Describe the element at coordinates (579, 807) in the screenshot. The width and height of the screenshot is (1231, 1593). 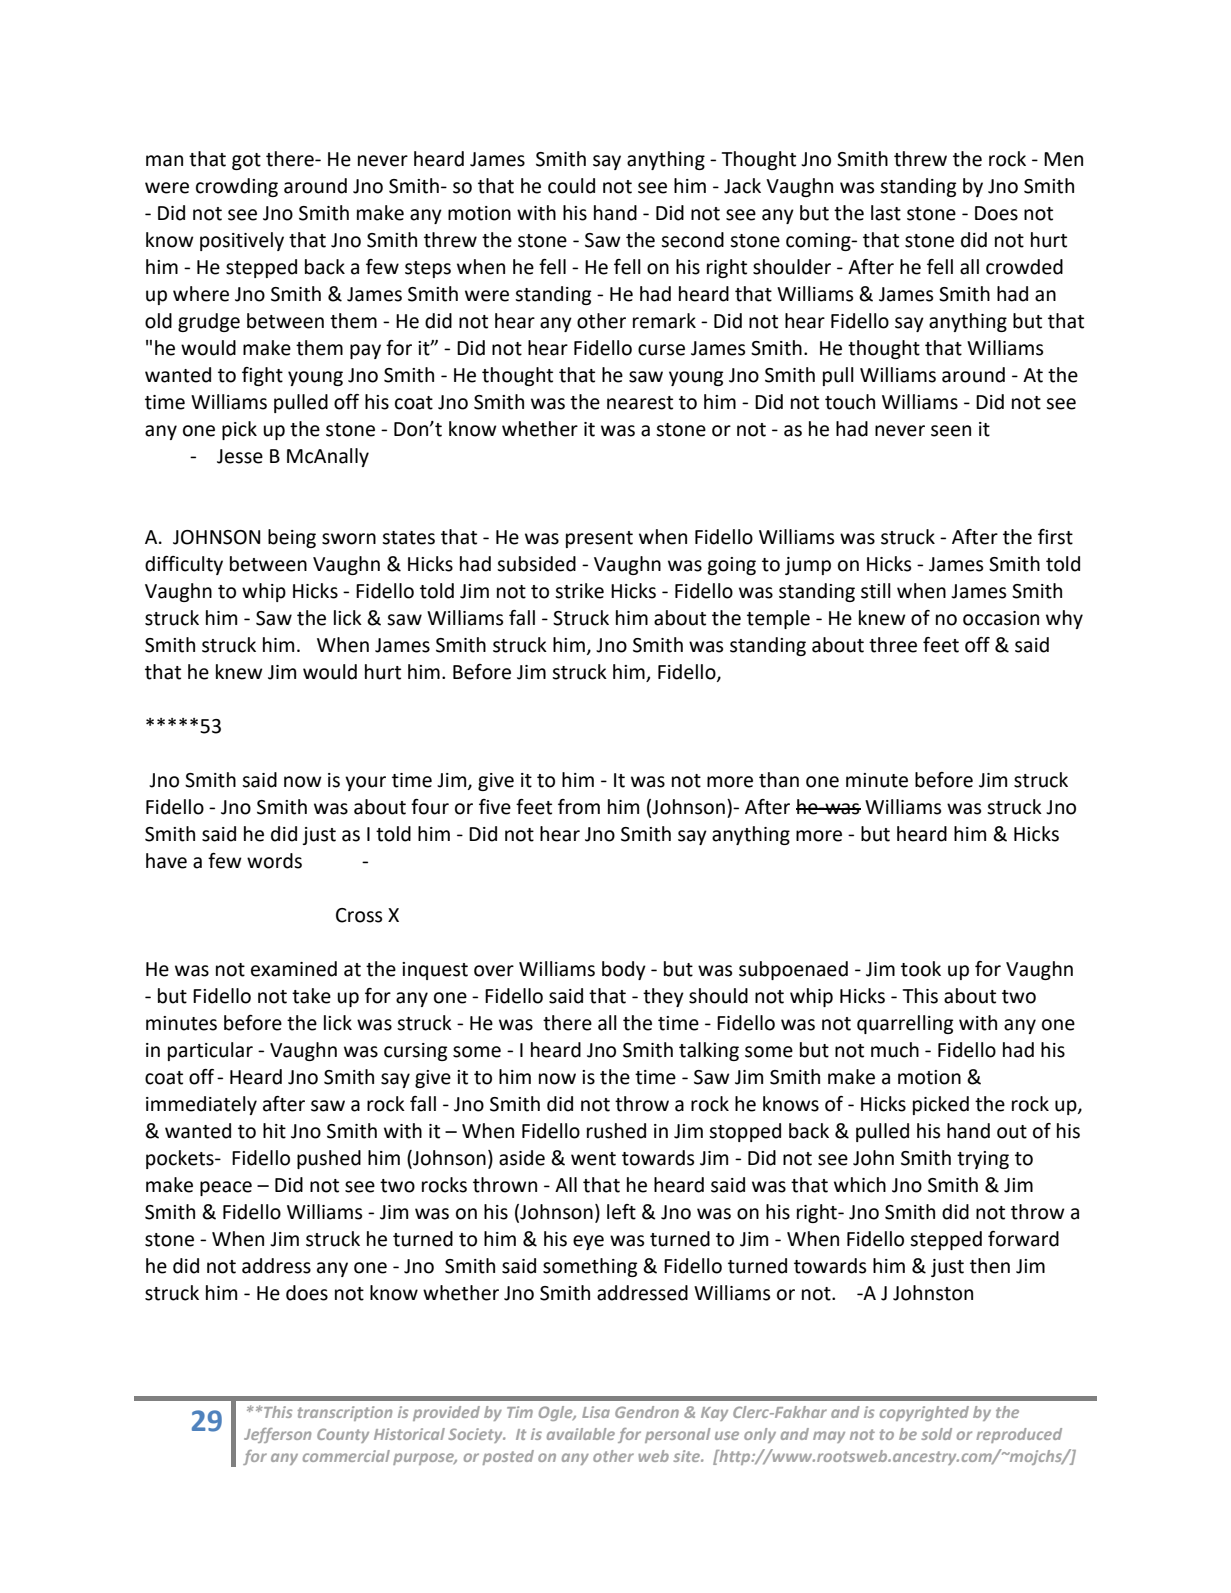
I see `from` at that location.
